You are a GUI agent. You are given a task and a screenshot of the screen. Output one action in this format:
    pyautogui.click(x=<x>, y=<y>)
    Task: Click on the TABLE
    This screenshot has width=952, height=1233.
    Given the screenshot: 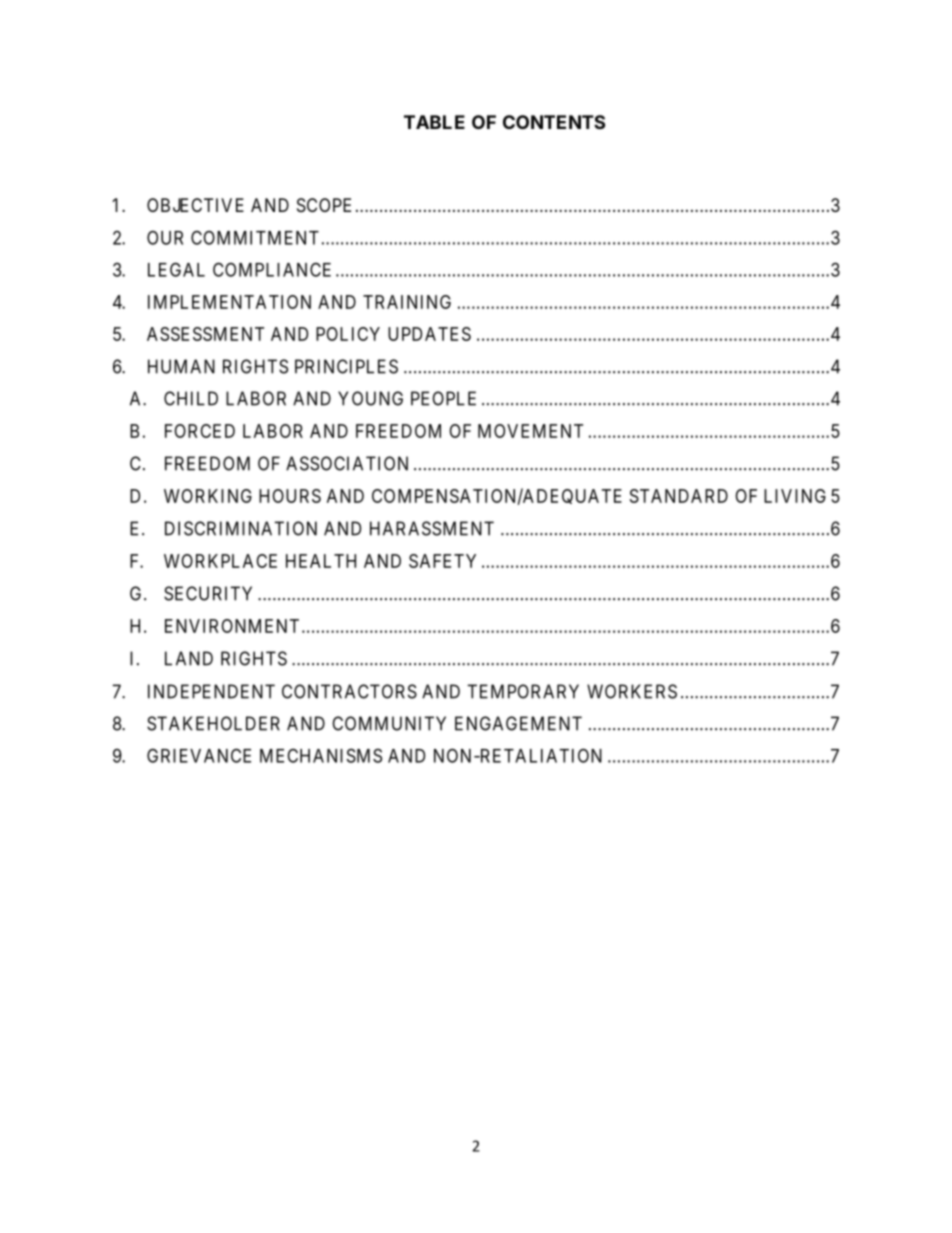 What is the action you would take?
    pyautogui.click(x=434, y=122)
